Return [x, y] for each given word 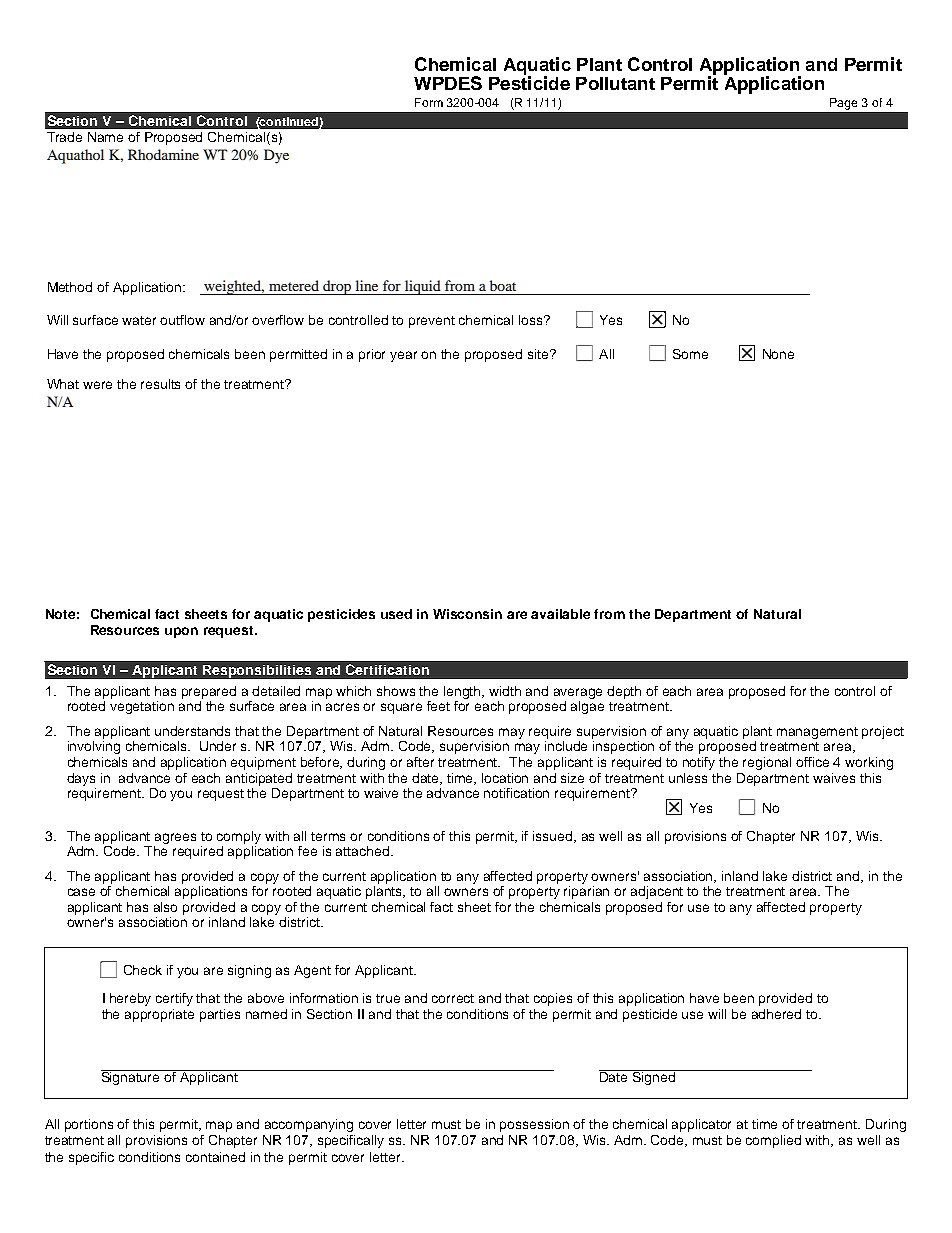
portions [89, 1125]
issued [554, 837]
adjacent [657, 892]
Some [690, 354]
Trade [64, 137]
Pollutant [615, 83]
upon [181, 632]
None [778, 354]
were [97, 385]
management [817, 733]
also [165, 907]
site [539, 354]
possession [534, 1125]
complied [773, 1141]
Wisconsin [467, 614]
